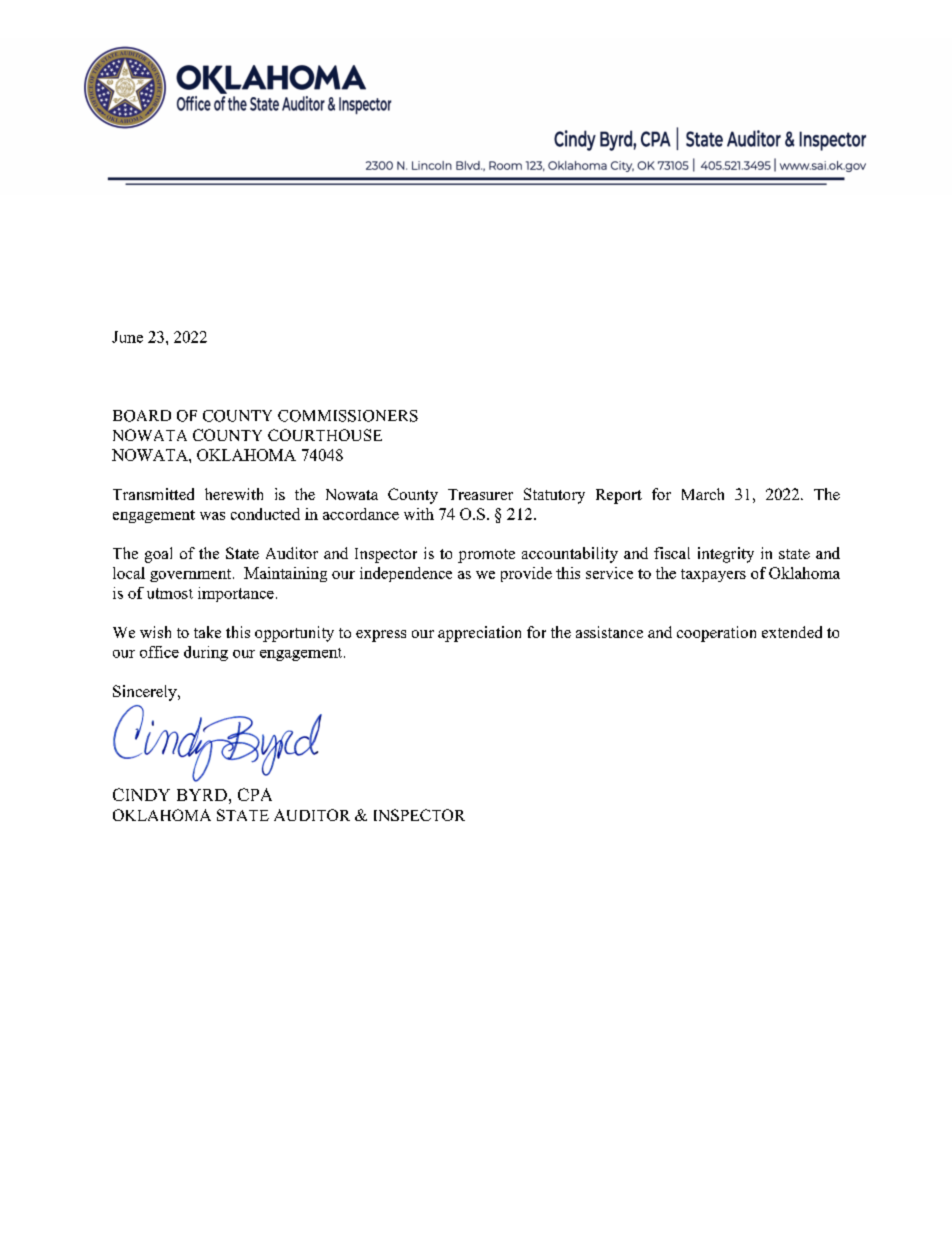 The image size is (952, 1233). I want to click on CPA, so click(255, 794).
